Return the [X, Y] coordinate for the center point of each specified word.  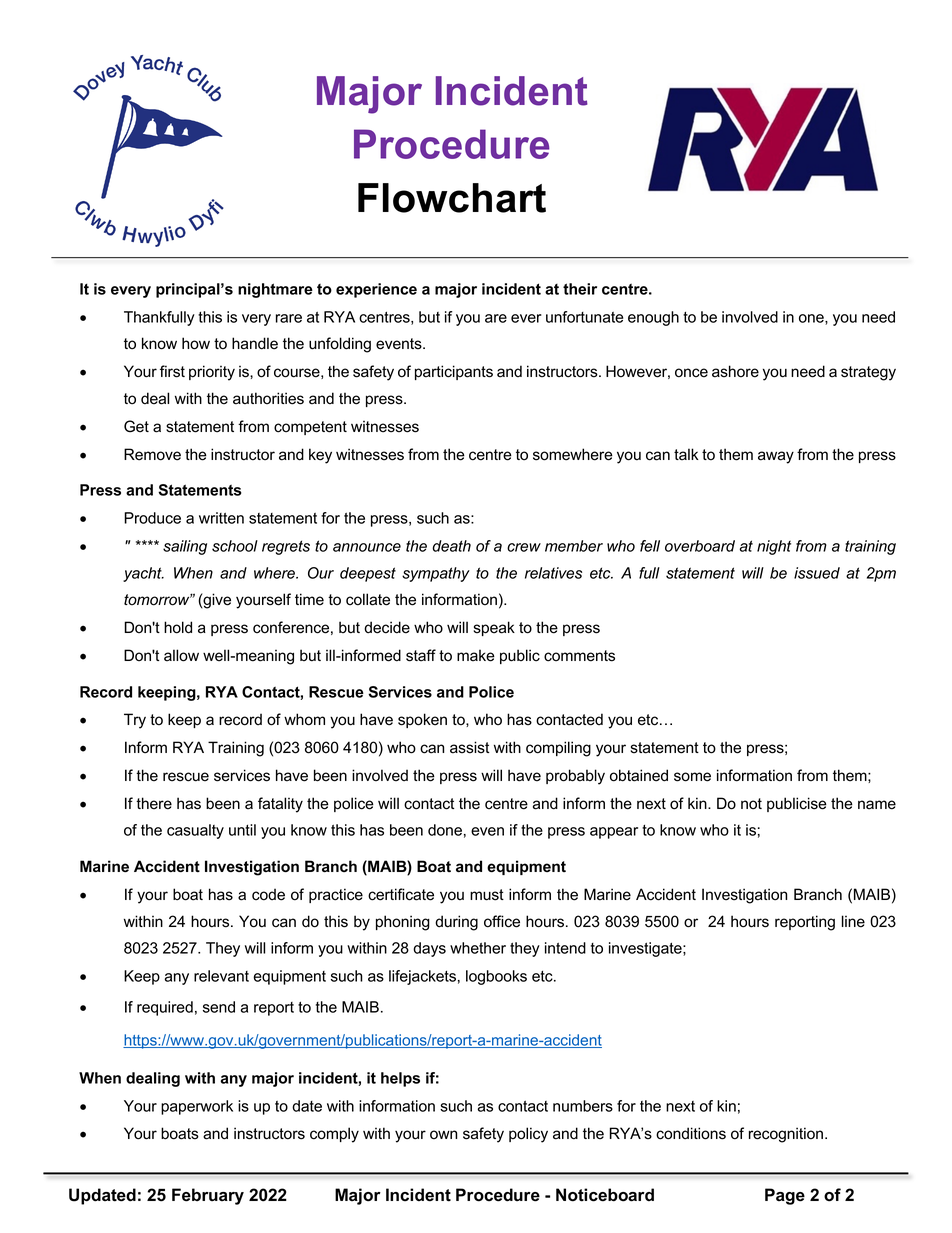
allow [181, 655]
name [877, 805]
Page [785, 1196]
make [476, 655]
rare [289, 318]
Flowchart [452, 198]
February [208, 1196]
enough [653, 318]
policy [528, 1135]
